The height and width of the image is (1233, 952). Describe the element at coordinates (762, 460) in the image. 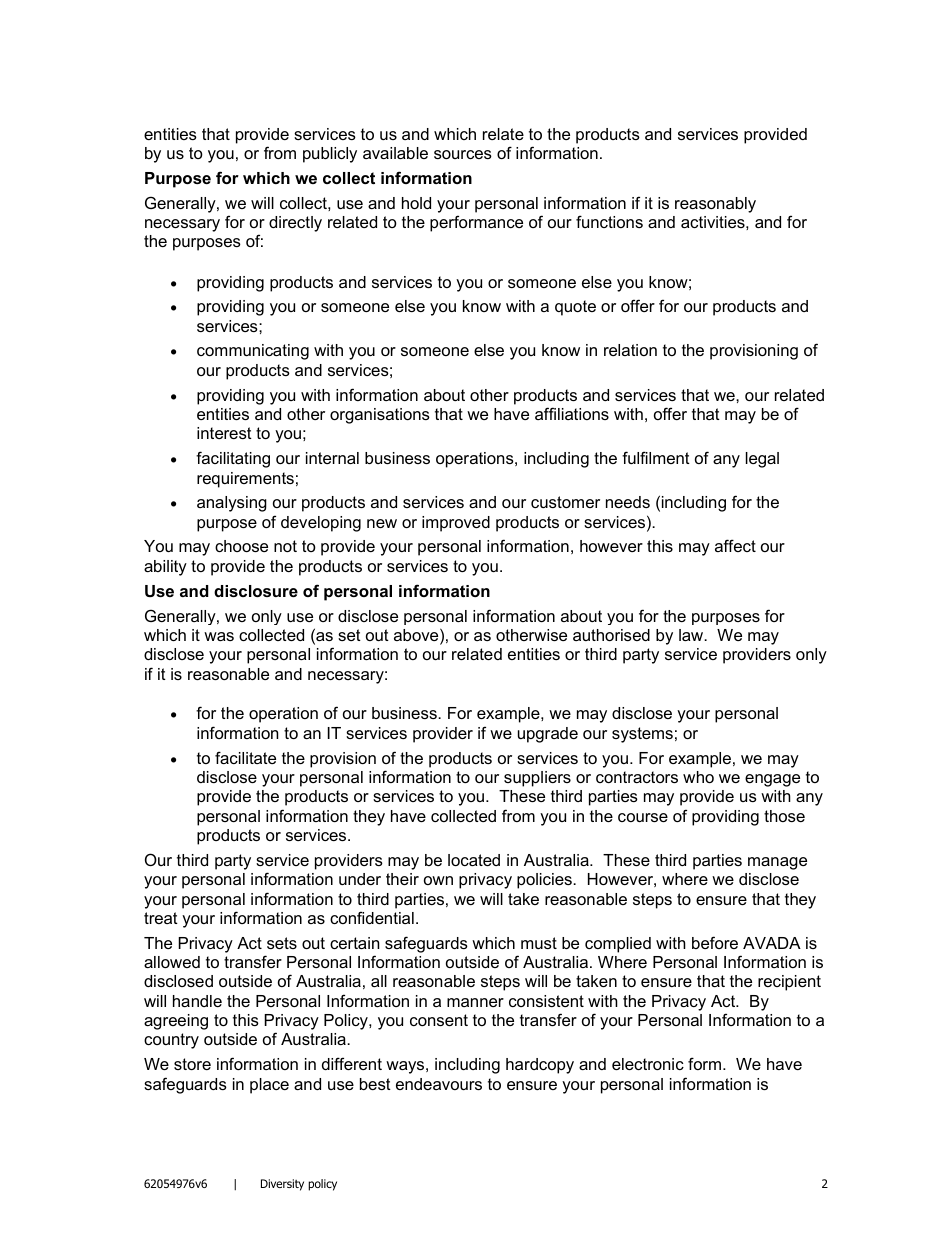

I see `legal` at that location.
